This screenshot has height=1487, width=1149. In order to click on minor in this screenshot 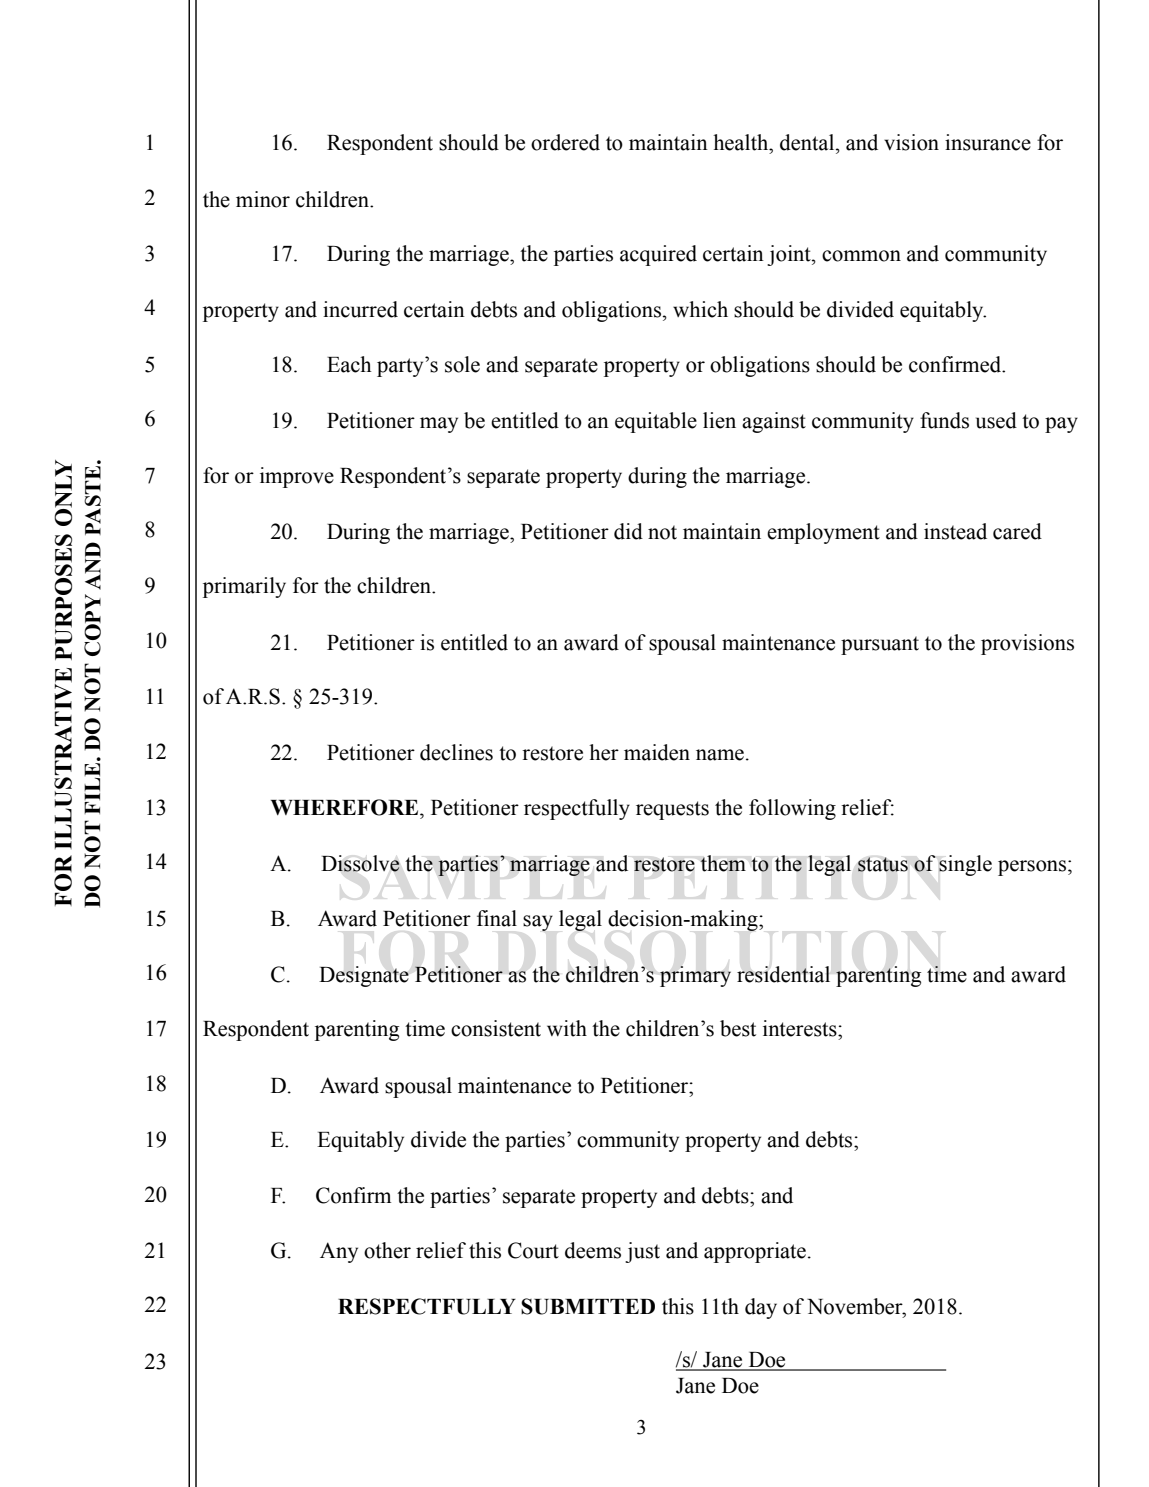, I will do `click(263, 199)`.
